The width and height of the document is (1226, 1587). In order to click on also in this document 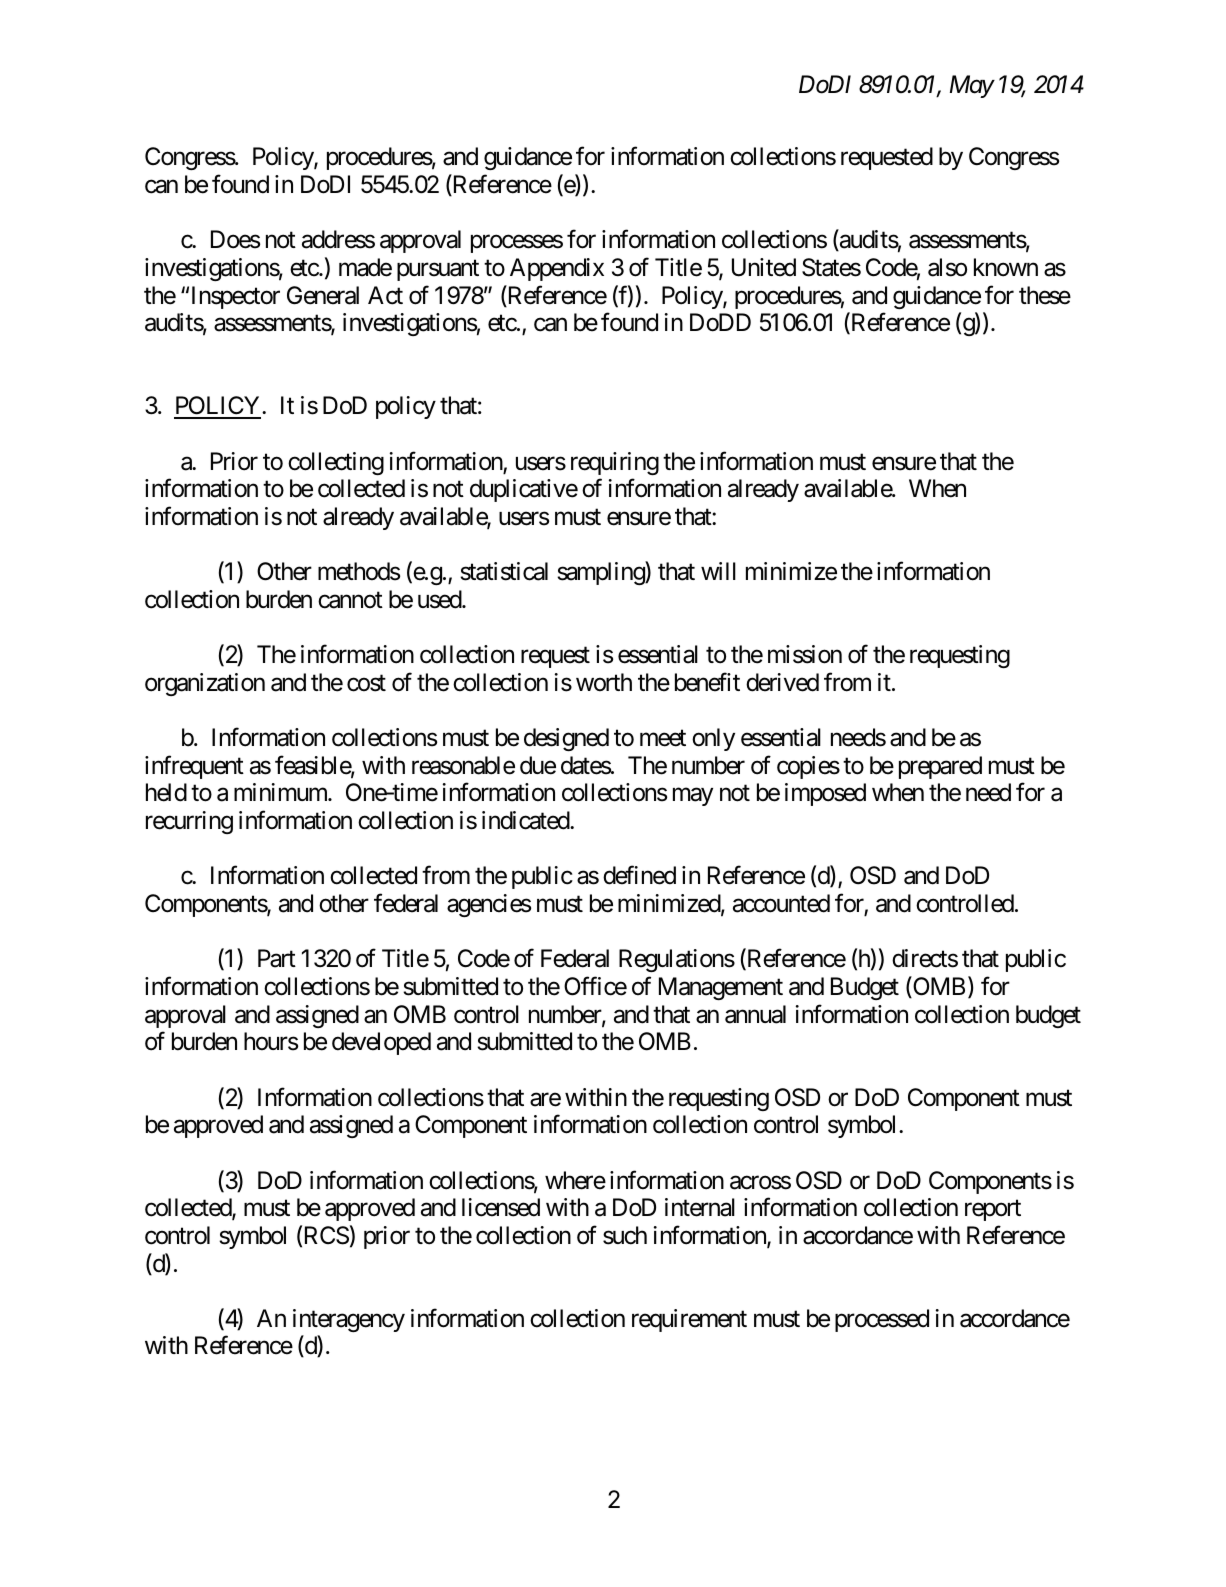, I will do `click(947, 267)`.
